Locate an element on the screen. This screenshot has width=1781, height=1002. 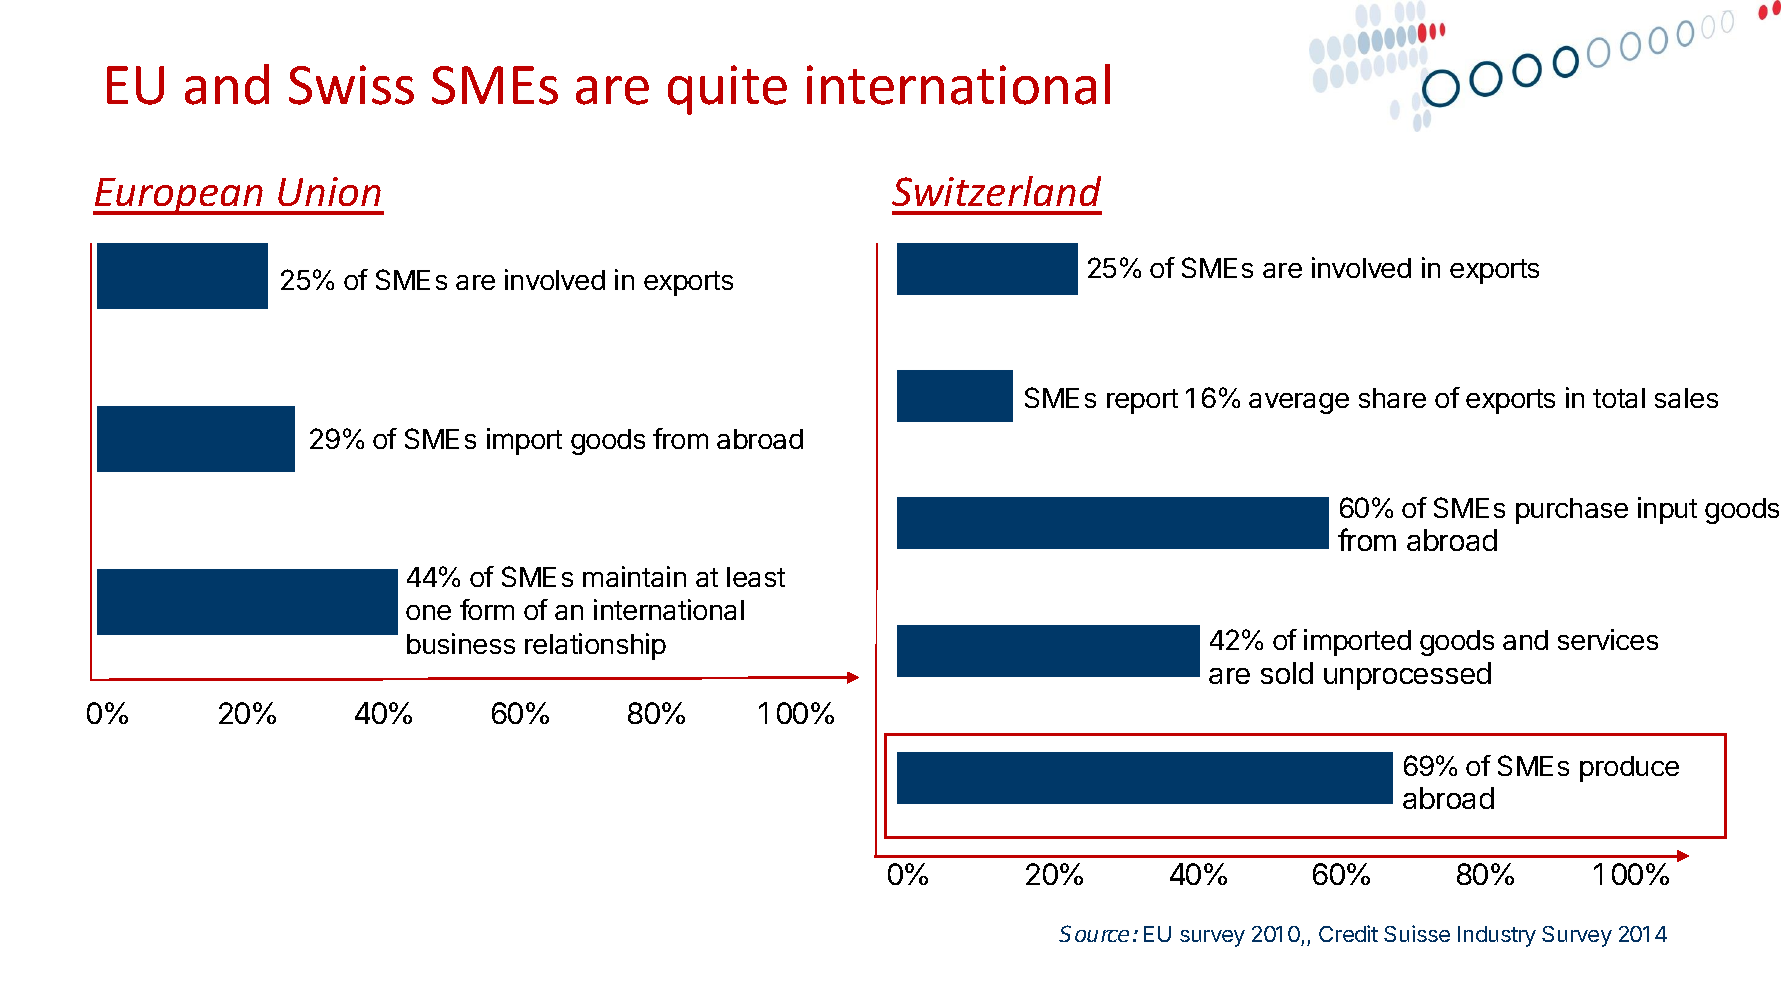
Switzerland is located at coordinates (996, 191).
